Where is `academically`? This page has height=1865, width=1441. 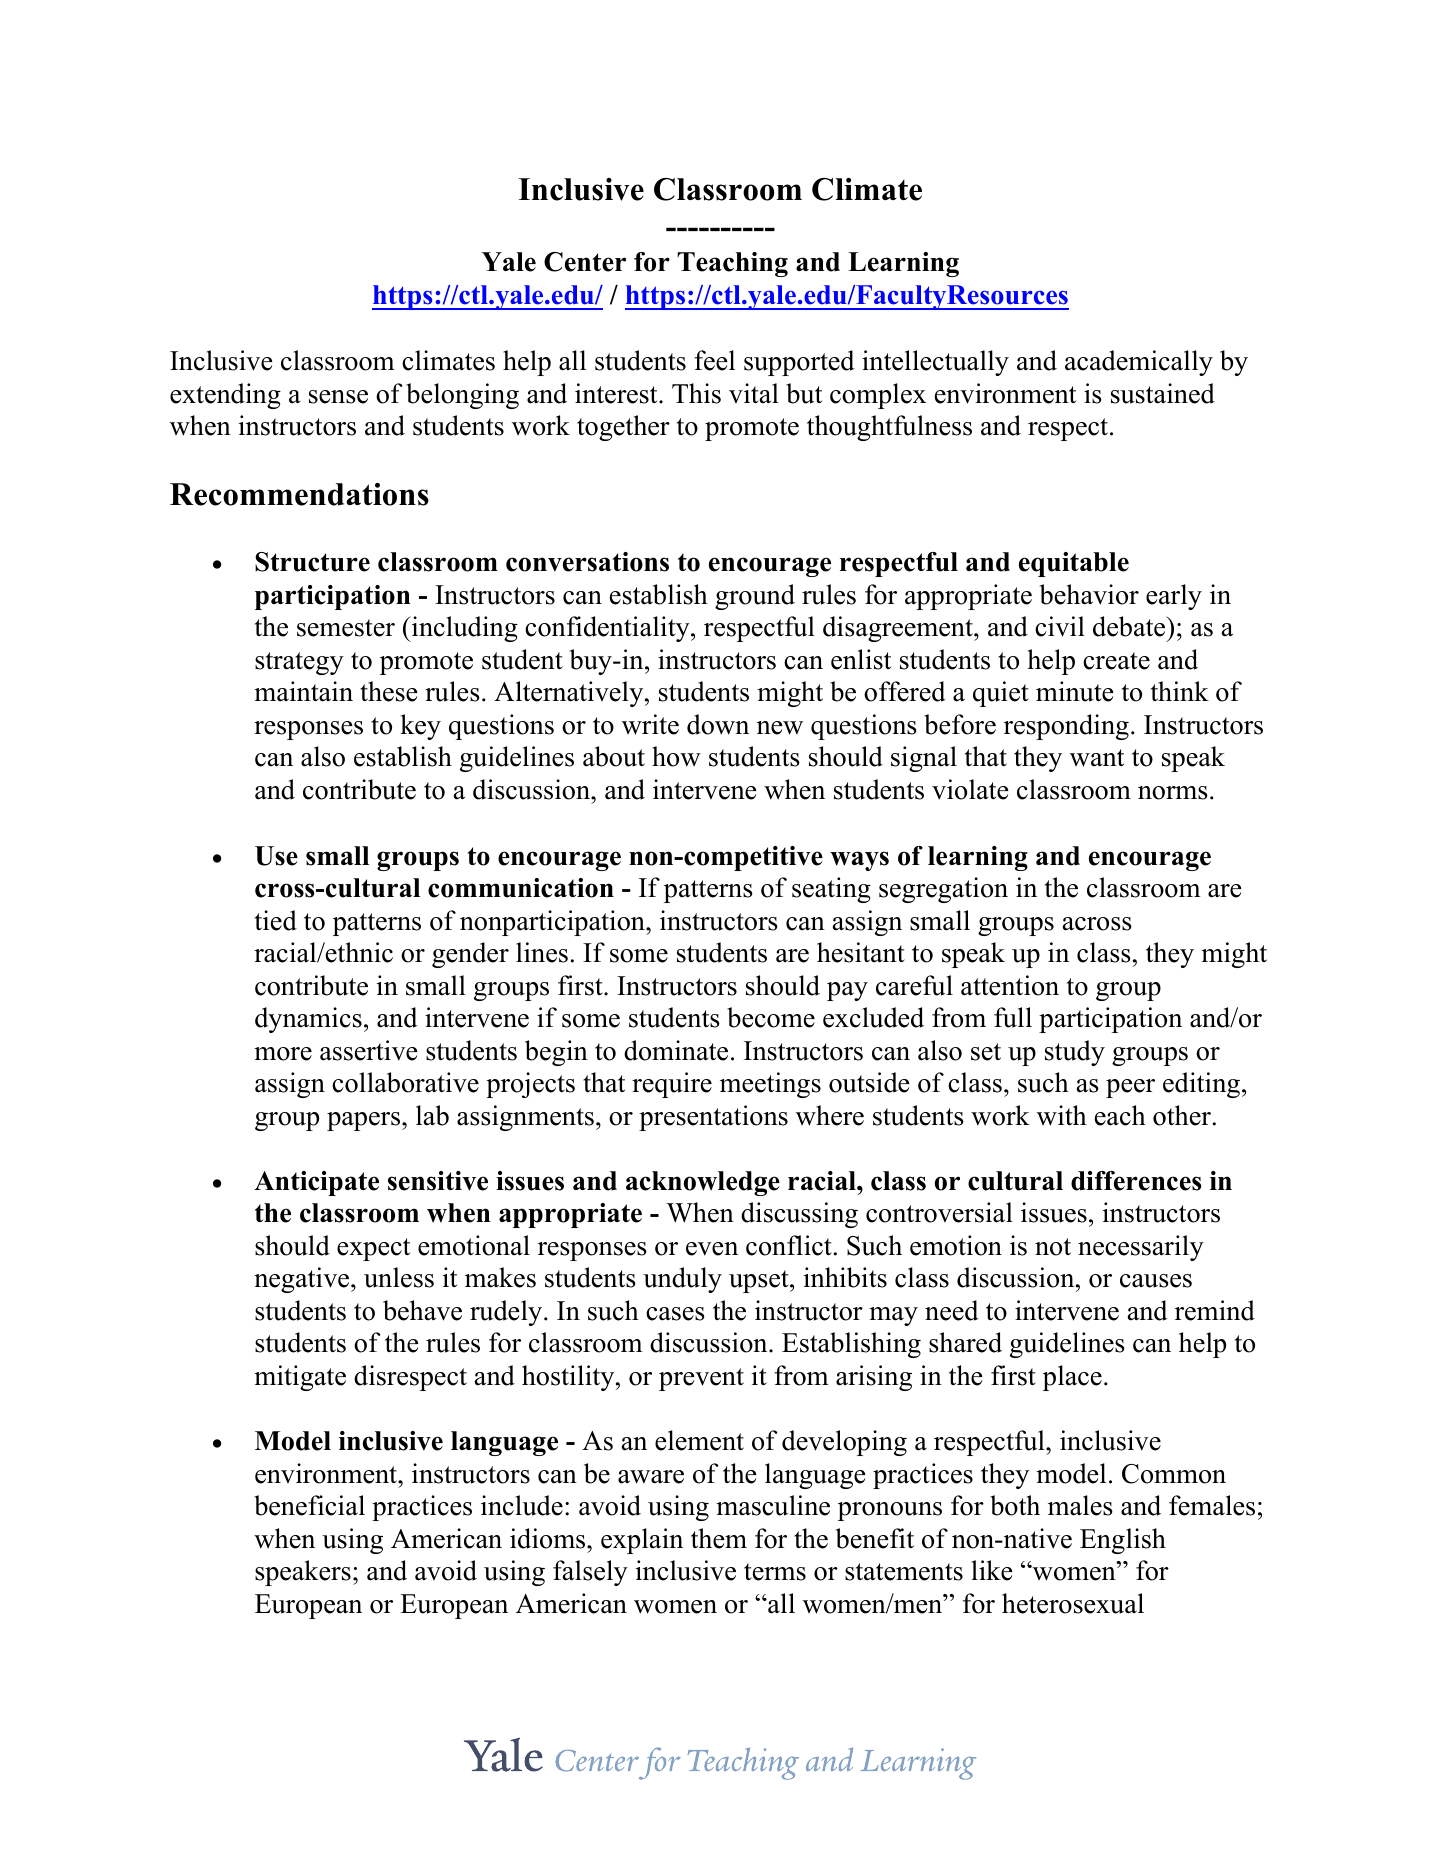 academically is located at coordinates (1139, 363).
